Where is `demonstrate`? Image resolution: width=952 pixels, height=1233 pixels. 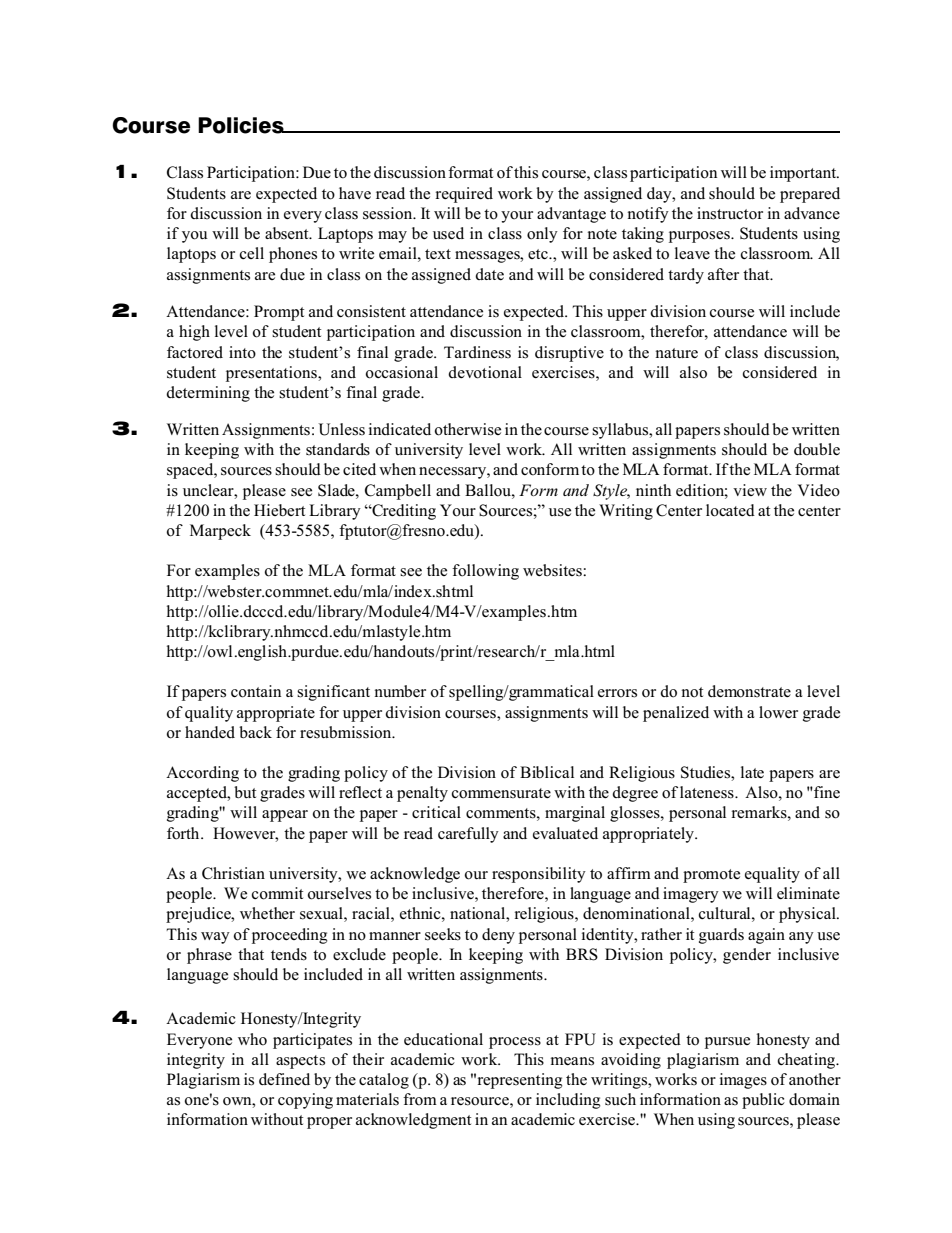 demonstrate is located at coordinates (749, 691).
